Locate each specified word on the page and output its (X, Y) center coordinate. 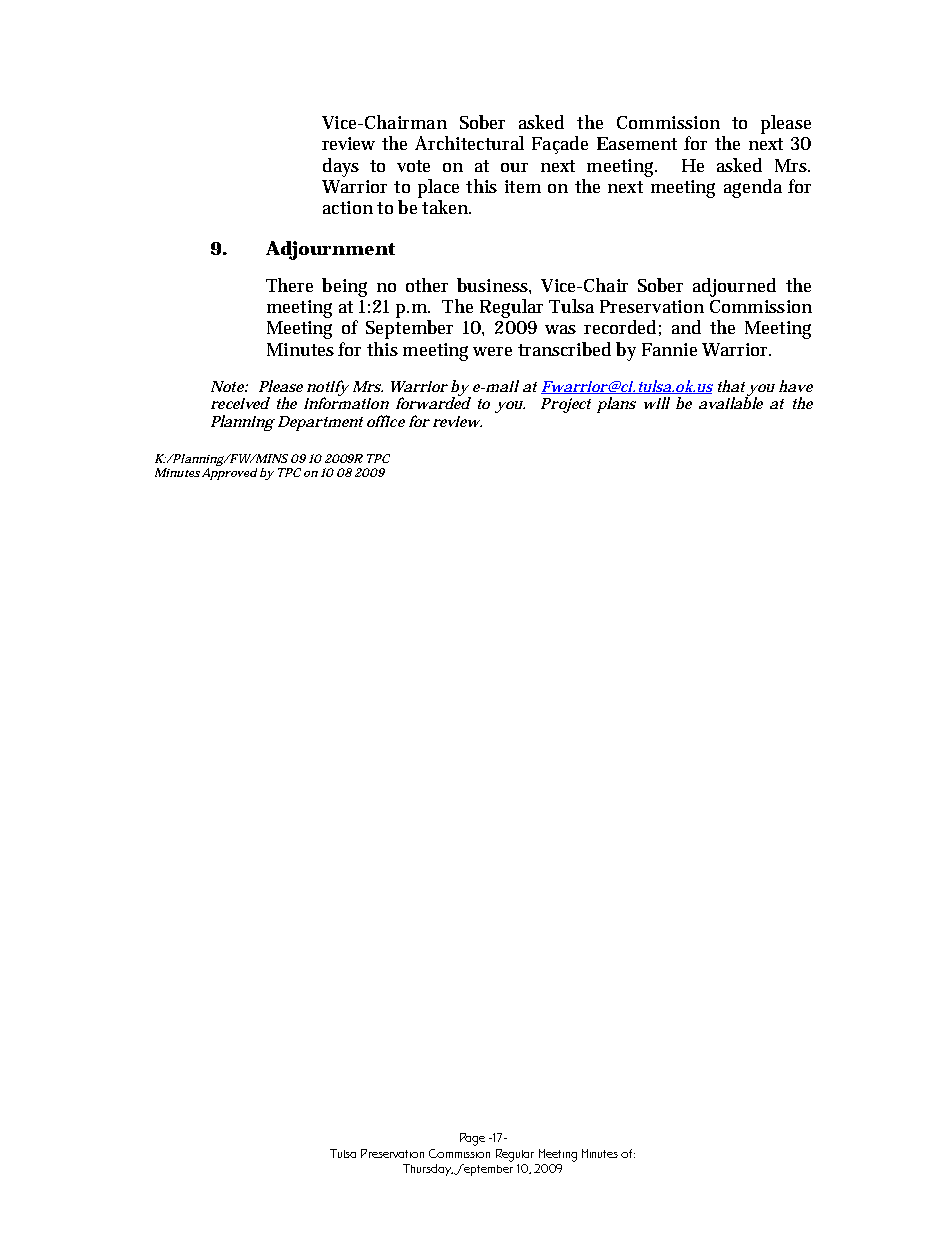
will (657, 403)
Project (566, 405)
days (341, 167)
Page (472, 1139)
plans (616, 405)
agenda (753, 188)
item (523, 186)
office (386, 421)
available (731, 402)
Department (320, 423)
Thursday (428, 1170)
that (731, 386)
